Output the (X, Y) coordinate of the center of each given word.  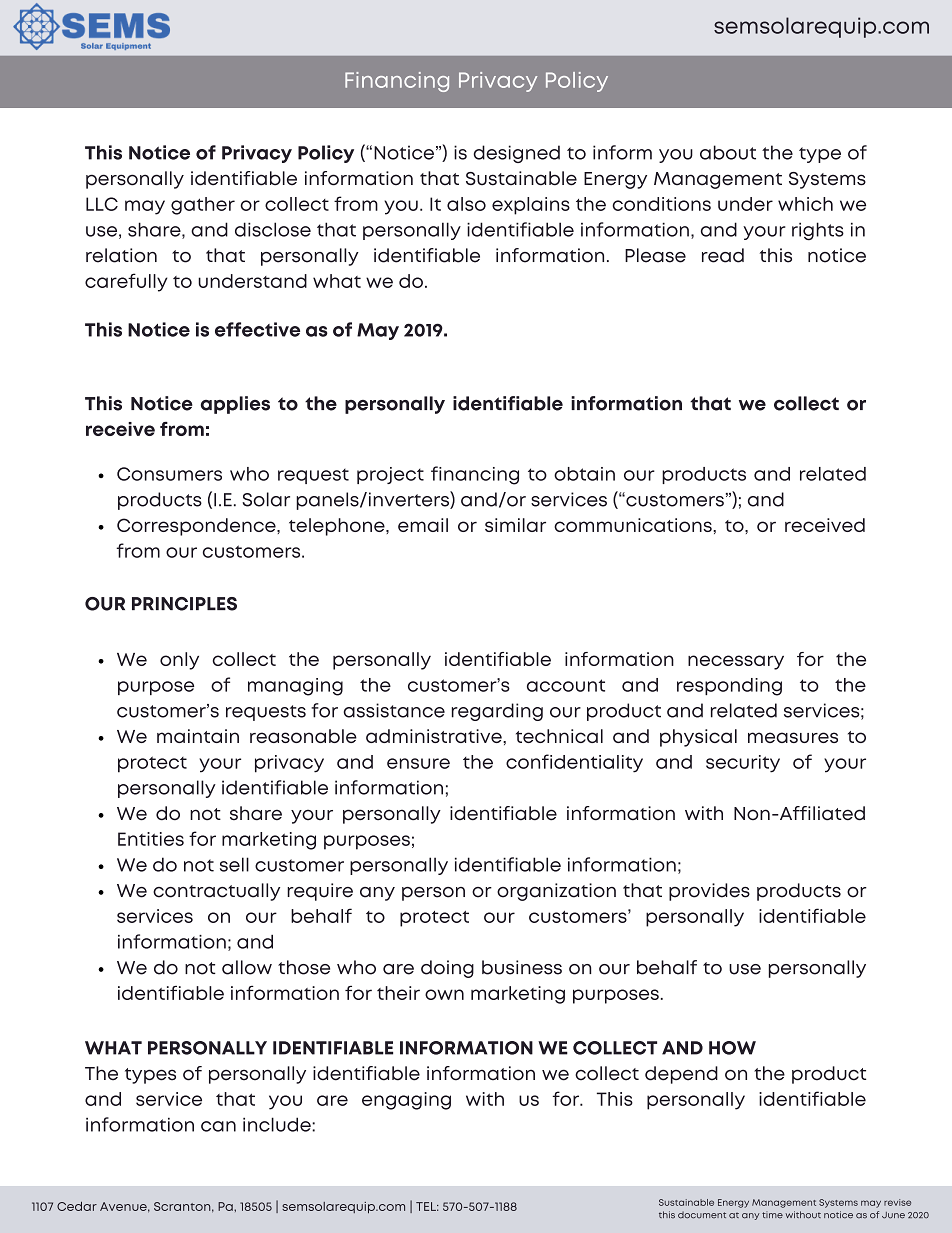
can (218, 1126)
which (805, 204)
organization (556, 892)
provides (709, 892)
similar (515, 525)
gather (203, 206)
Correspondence (197, 527)
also (466, 204)
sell (234, 864)
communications (634, 525)
